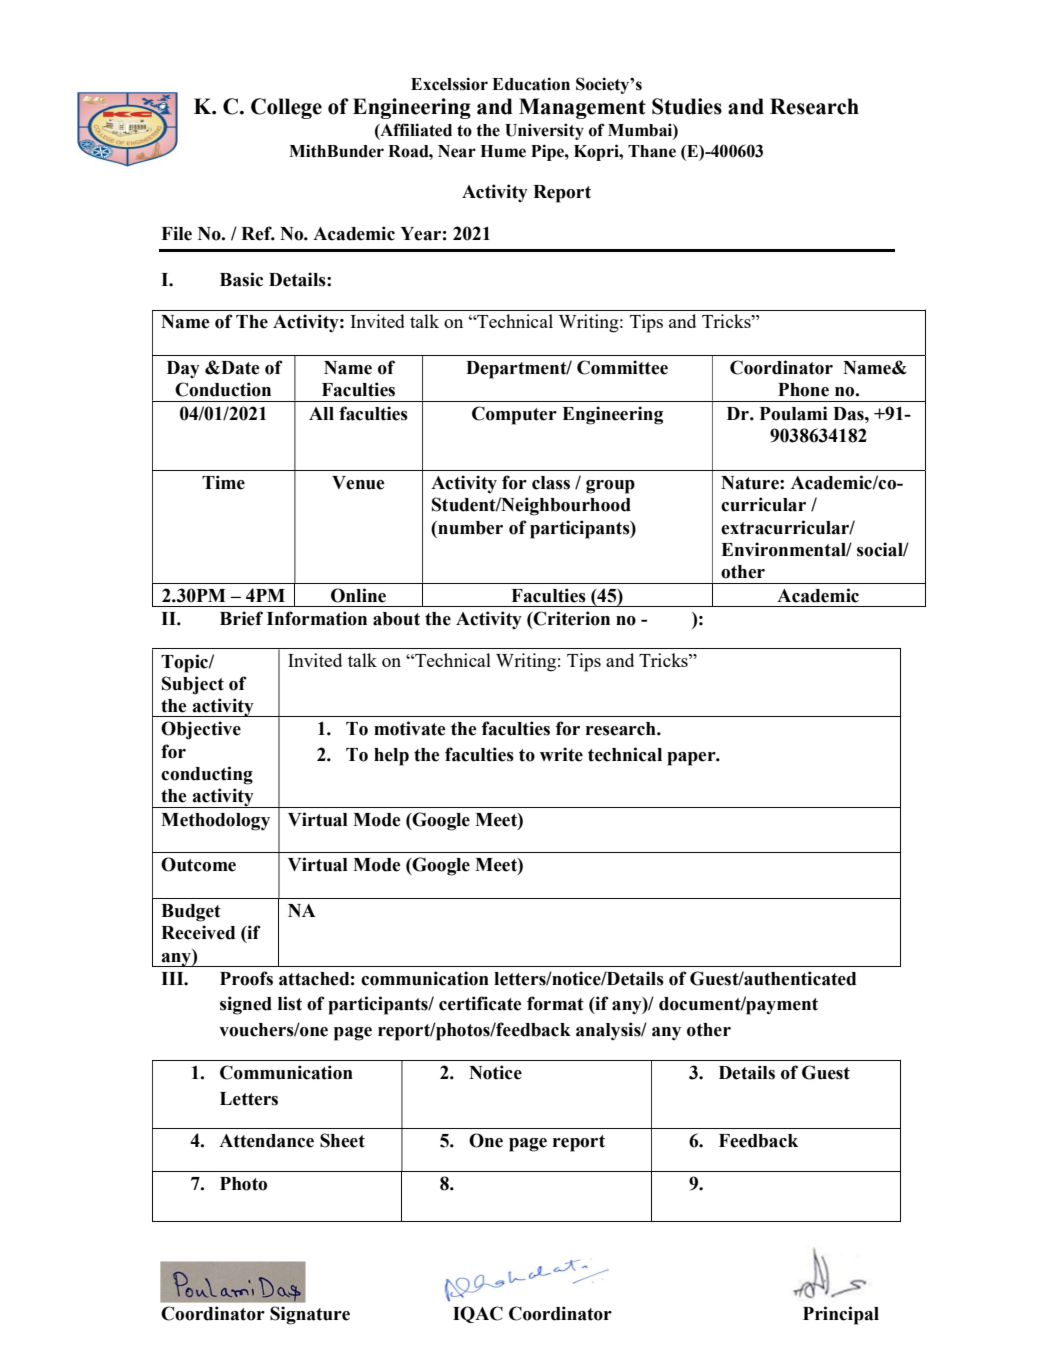 The height and width of the document is (1365, 1054). I want to click on Phone, so click(803, 390).
